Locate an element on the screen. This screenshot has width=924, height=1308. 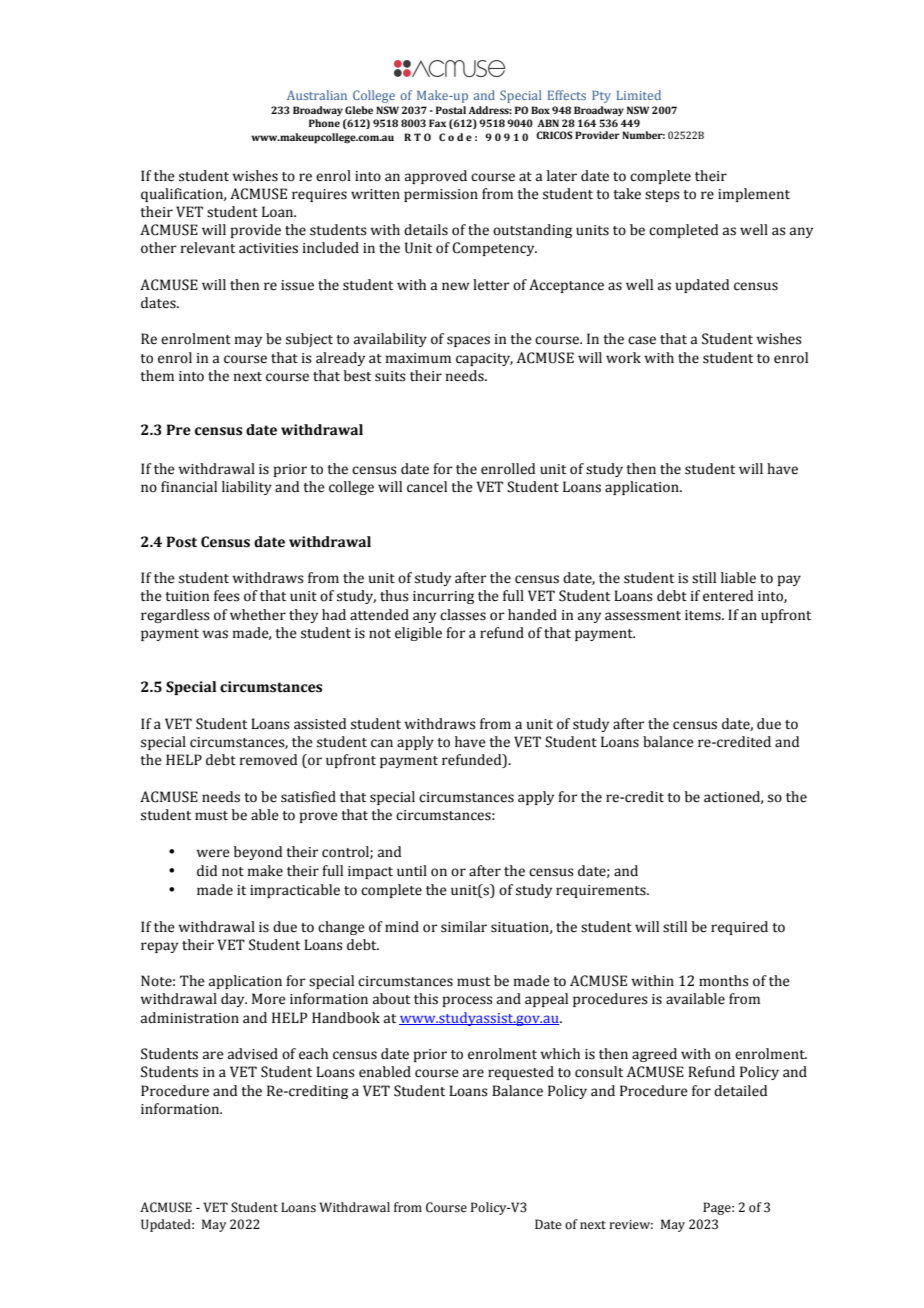
fees is located at coordinates (227, 596).
